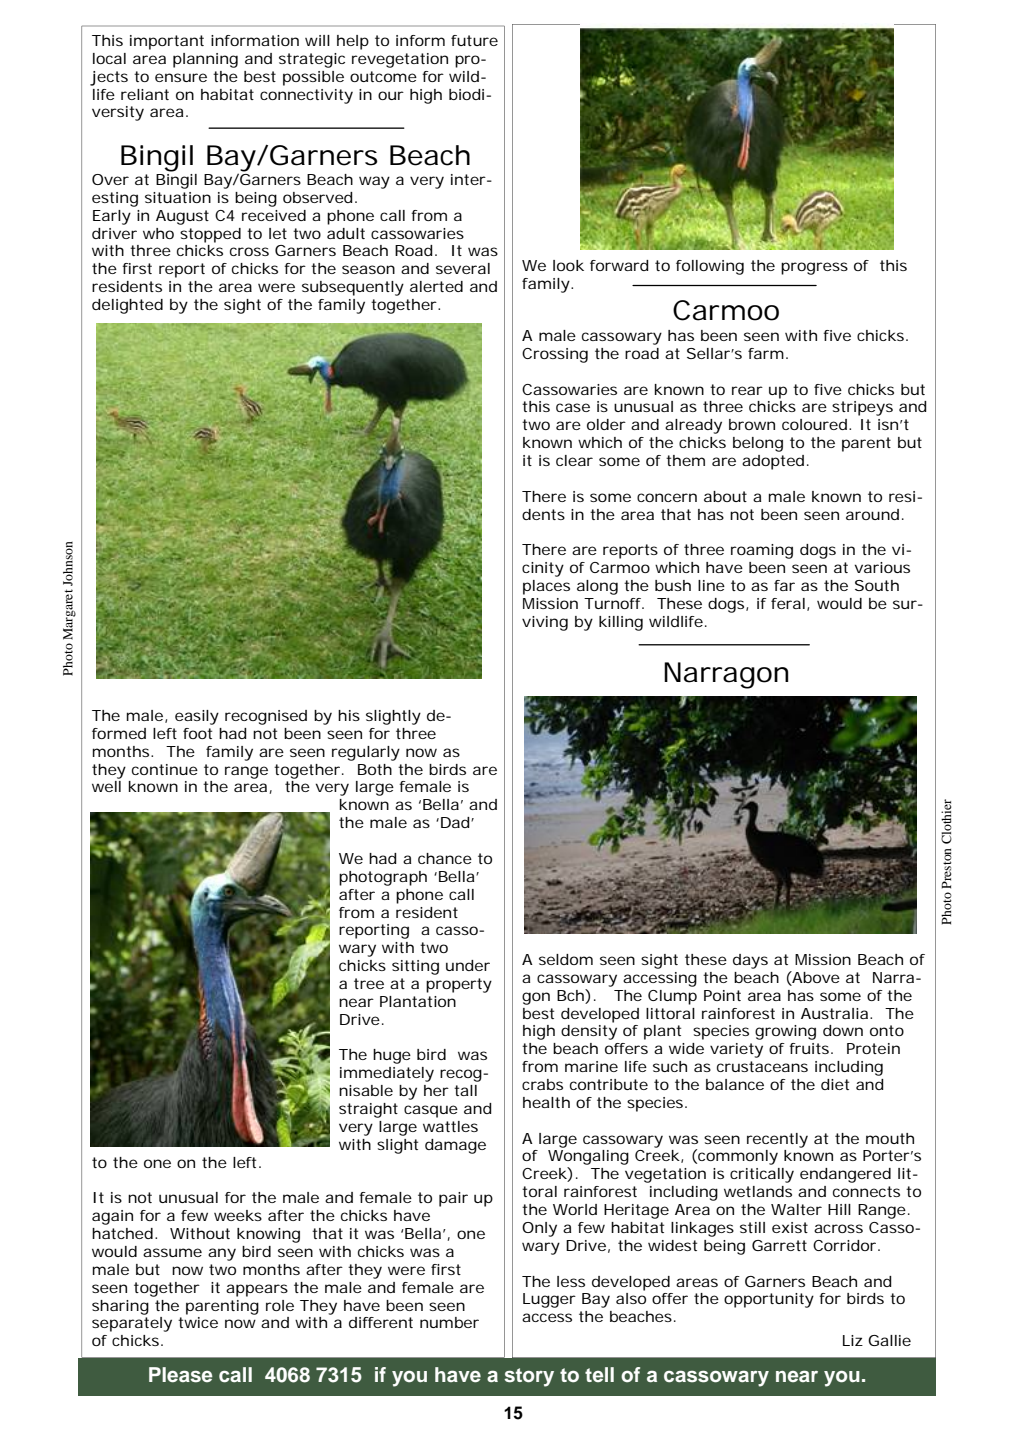 The width and height of the screenshot is (1023, 1448). Describe the element at coordinates (197, 717) in the screenshot. I see `easily` at that location.
